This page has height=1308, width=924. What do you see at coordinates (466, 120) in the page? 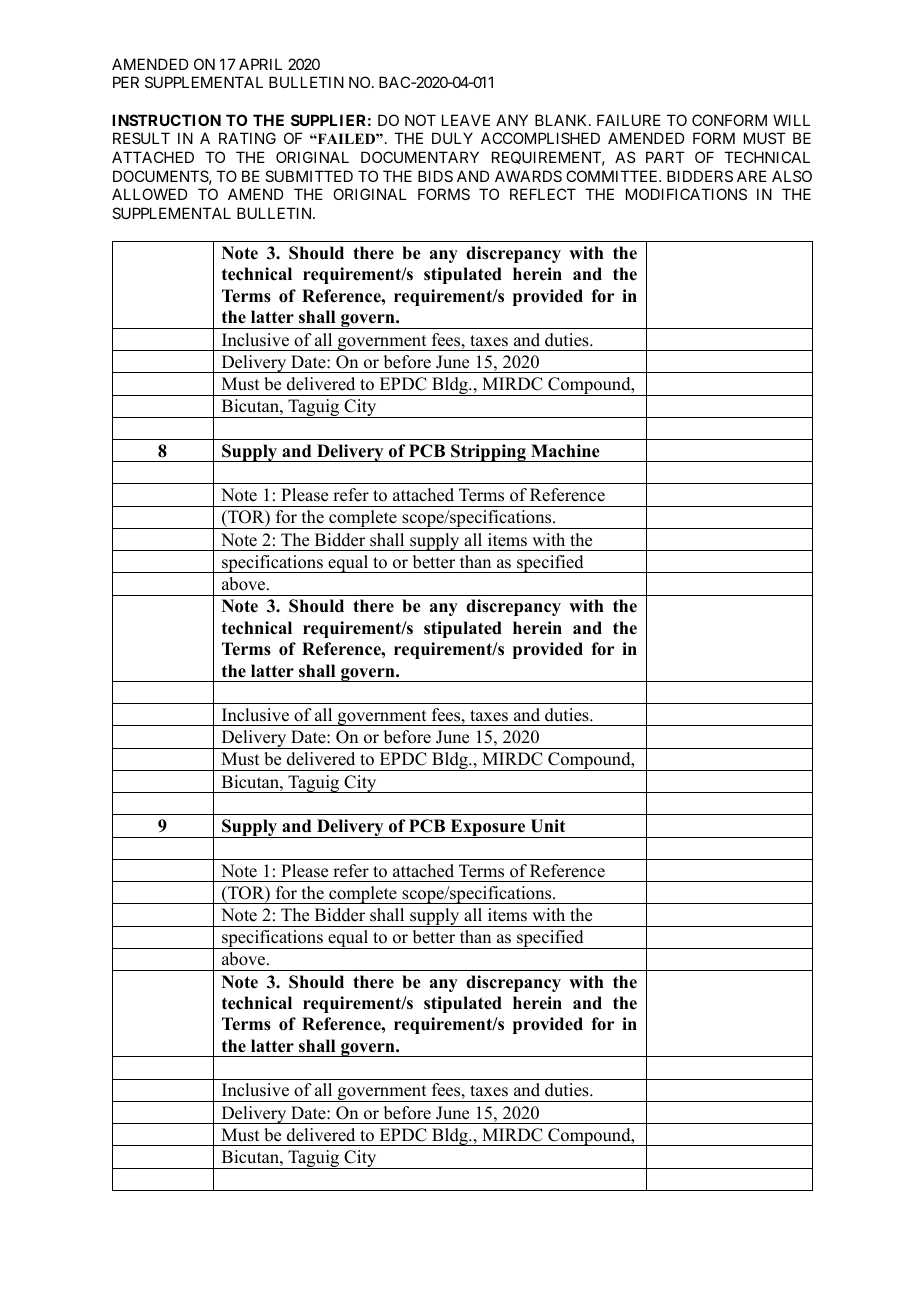
I see `LEAVE` at bounding box center [466, 120].
